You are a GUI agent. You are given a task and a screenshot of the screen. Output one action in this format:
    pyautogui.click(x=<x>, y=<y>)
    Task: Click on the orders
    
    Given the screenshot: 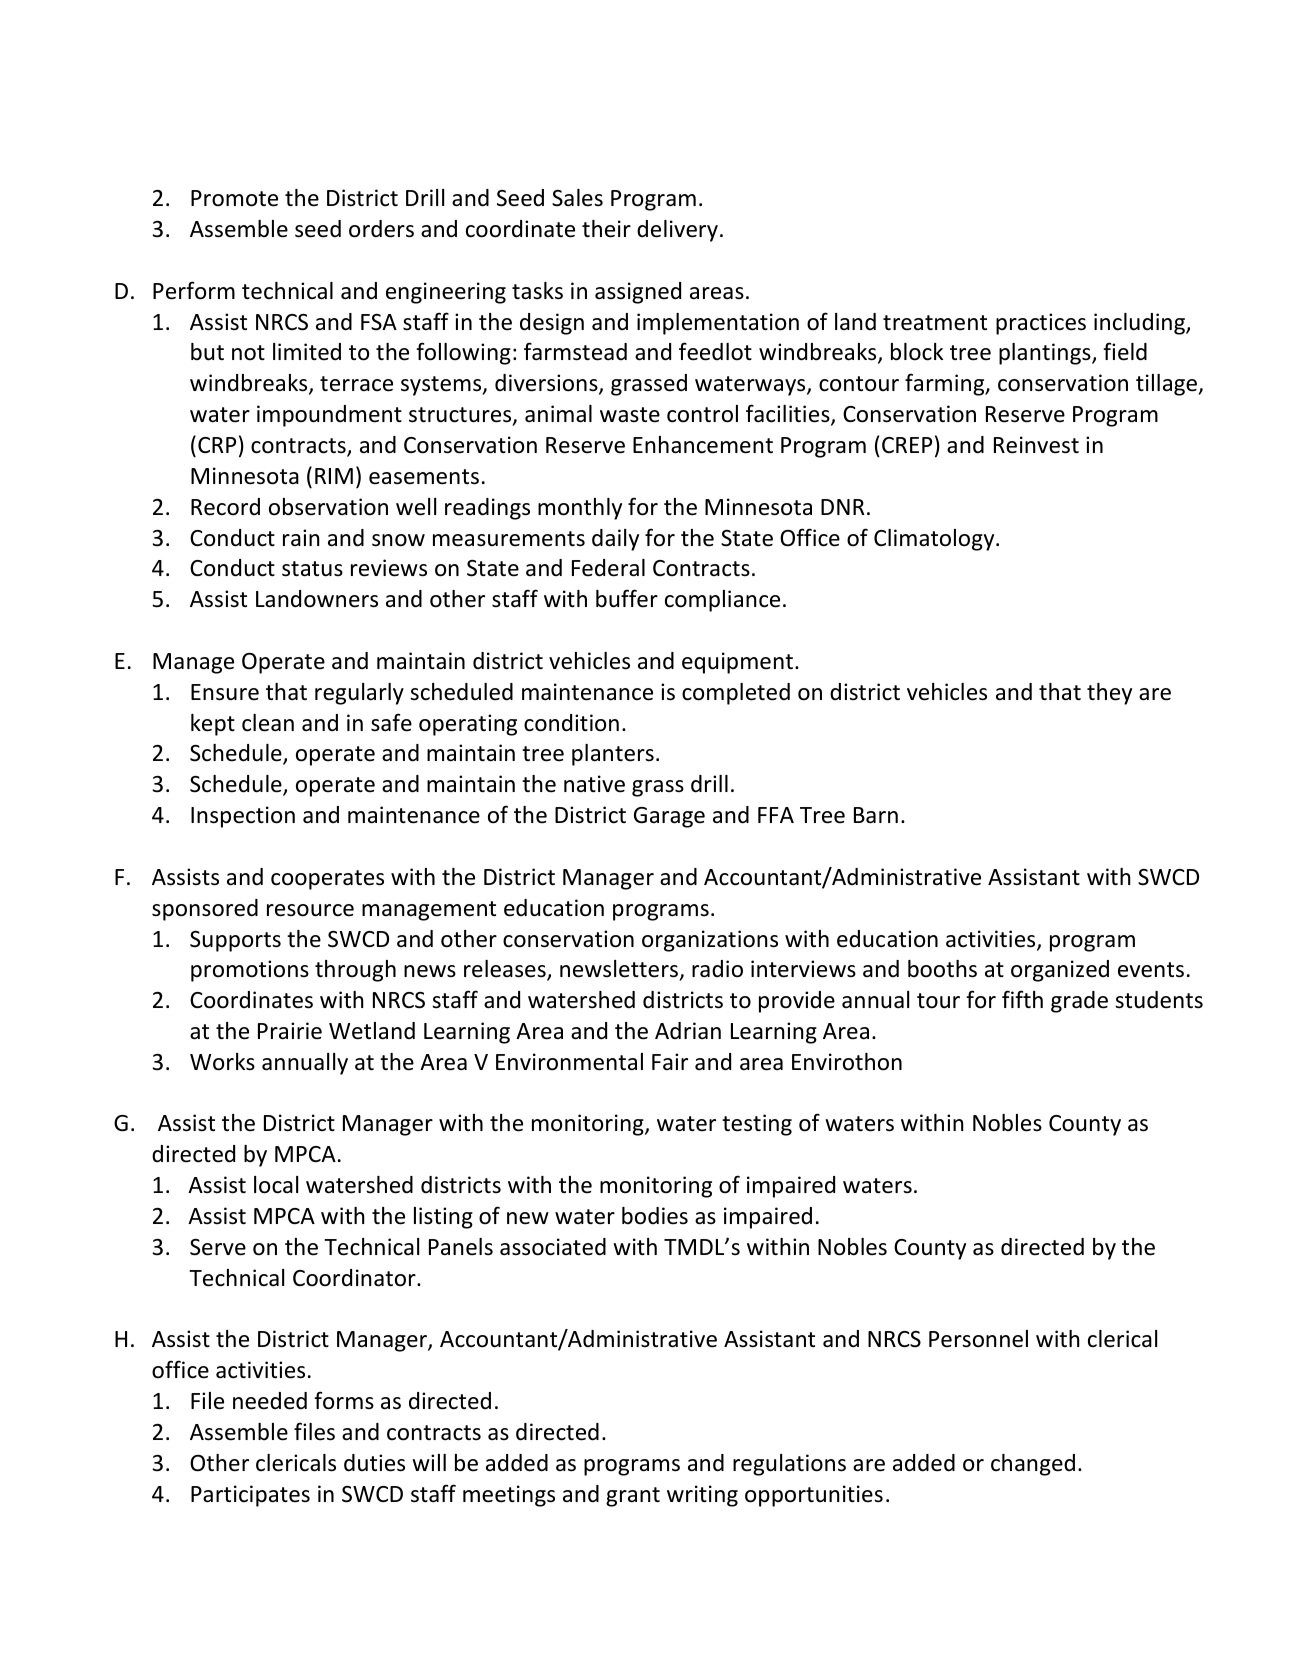 What is the action you would take?
    pyautogui.click(x=381, y=229)
